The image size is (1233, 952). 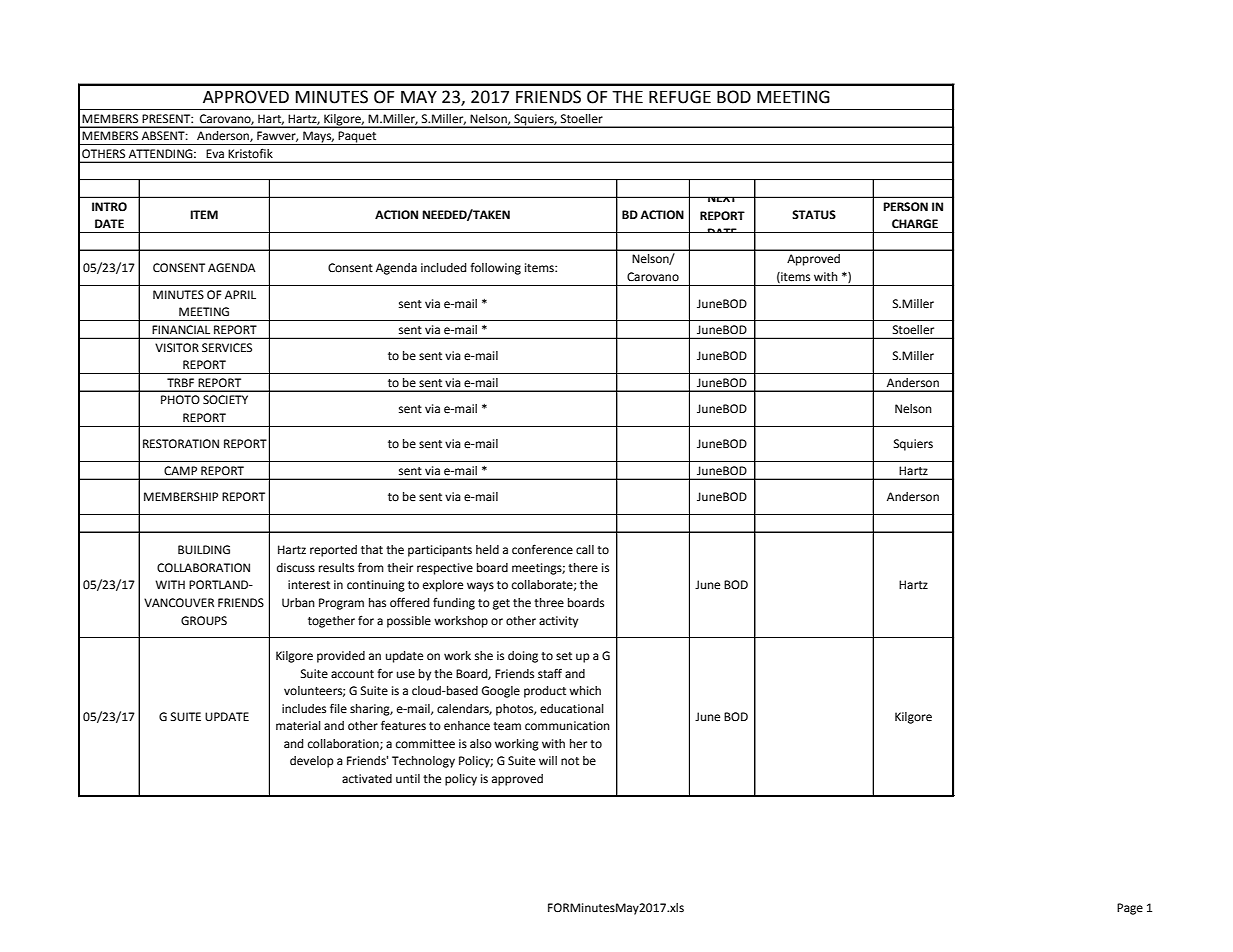 I want to click on activity, so click(x=558, y=622).
